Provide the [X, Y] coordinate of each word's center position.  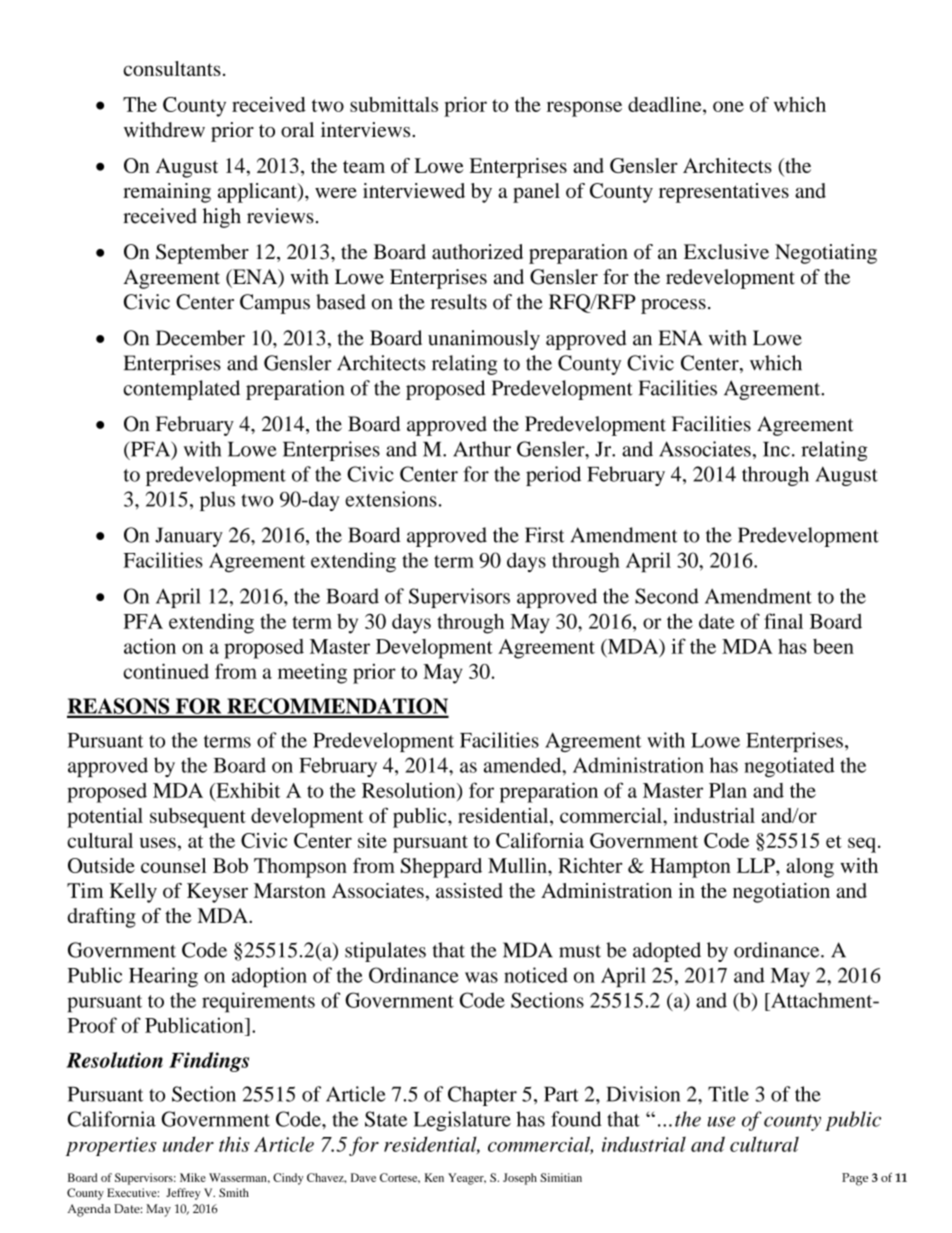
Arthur [482, 449]
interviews [367, 129]
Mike [193, 1177]
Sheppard [441, 868]
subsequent [198, 818]
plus [217, 501]
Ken [434, 1177]
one [728, 106]
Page [855, 1179]
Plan [728, 790]
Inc [776, 449]
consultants [172, 68]
